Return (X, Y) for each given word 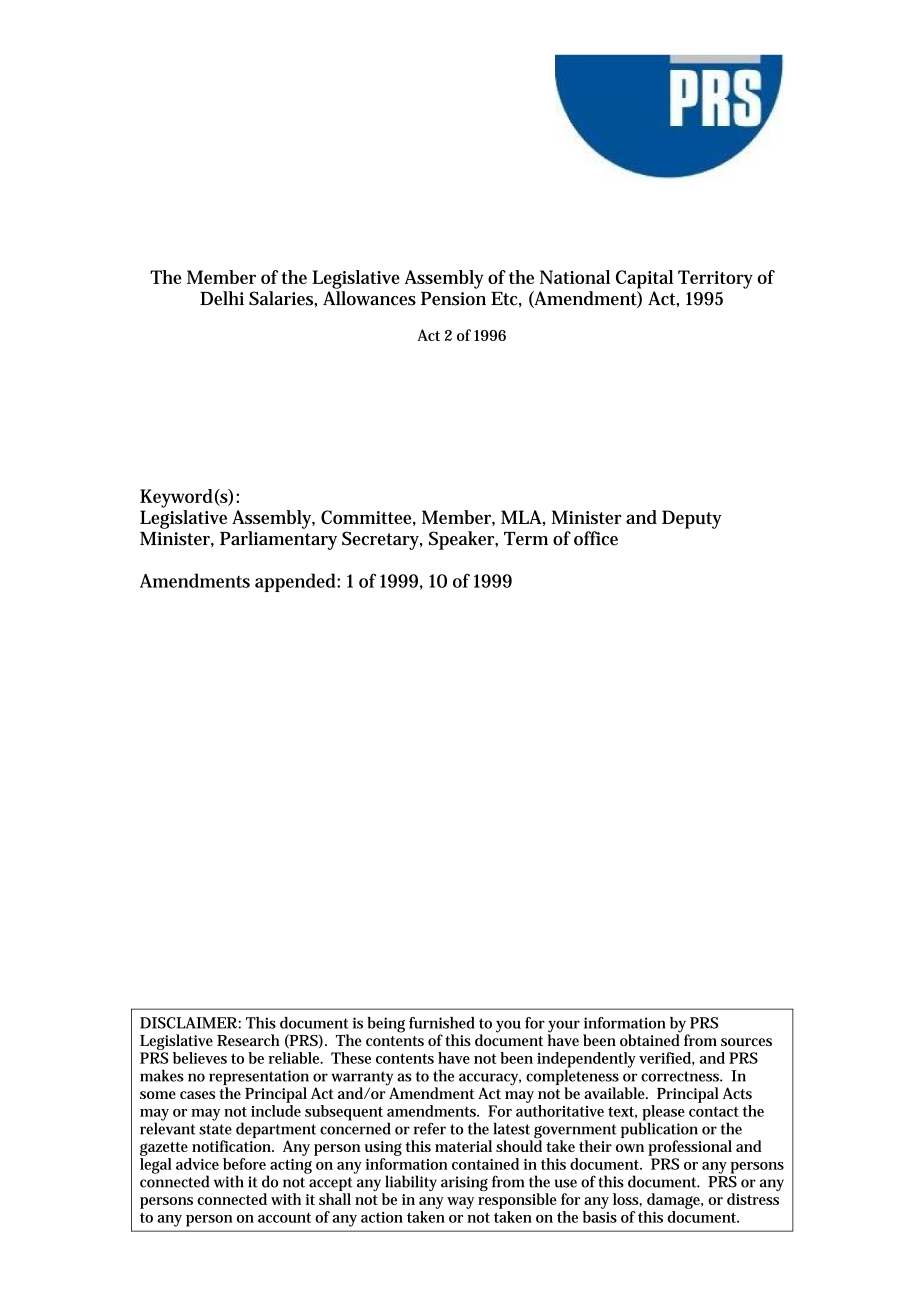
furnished (442, 1023)
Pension (453, 299)
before (244, 1164)
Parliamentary (278, 540)
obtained (650, 1039)
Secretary (382, 540)
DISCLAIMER (189, 1023)
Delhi (222, 298)
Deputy (692, 519)
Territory (715, 279)
